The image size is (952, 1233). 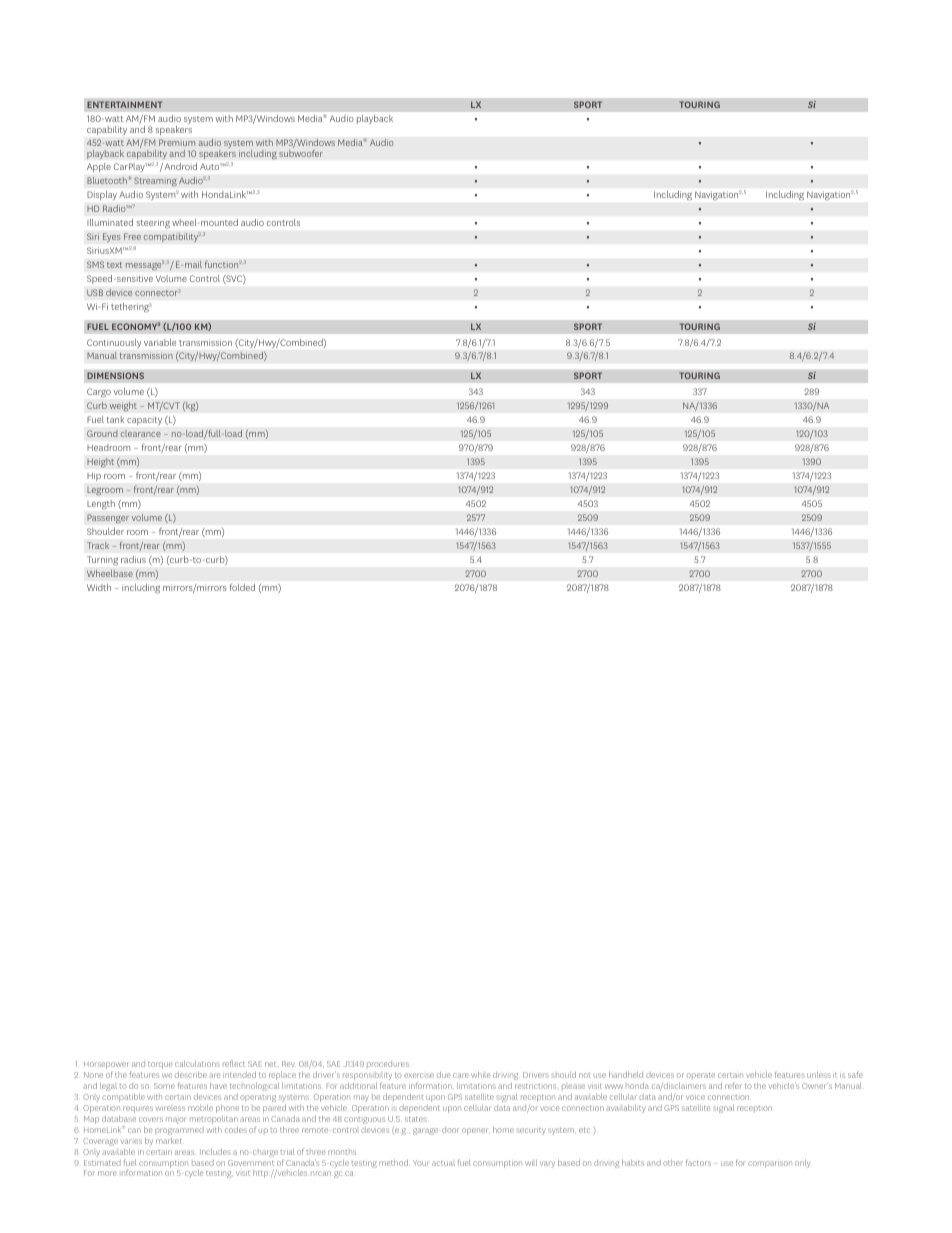 I want to click on comparison, so click(x=770, y=1164).
